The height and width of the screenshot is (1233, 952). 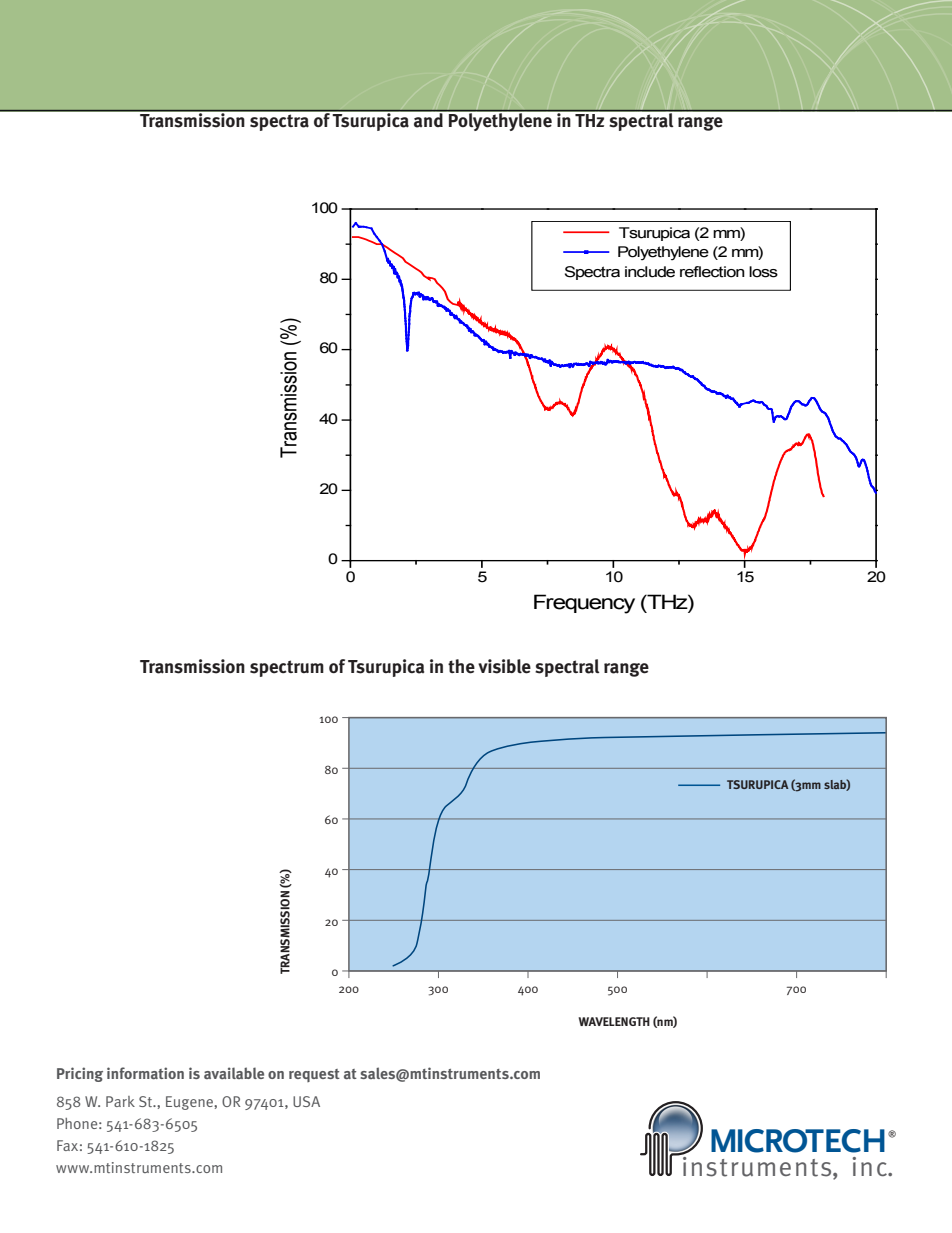 I want to click on reflection, so click(x=712, y=272).
